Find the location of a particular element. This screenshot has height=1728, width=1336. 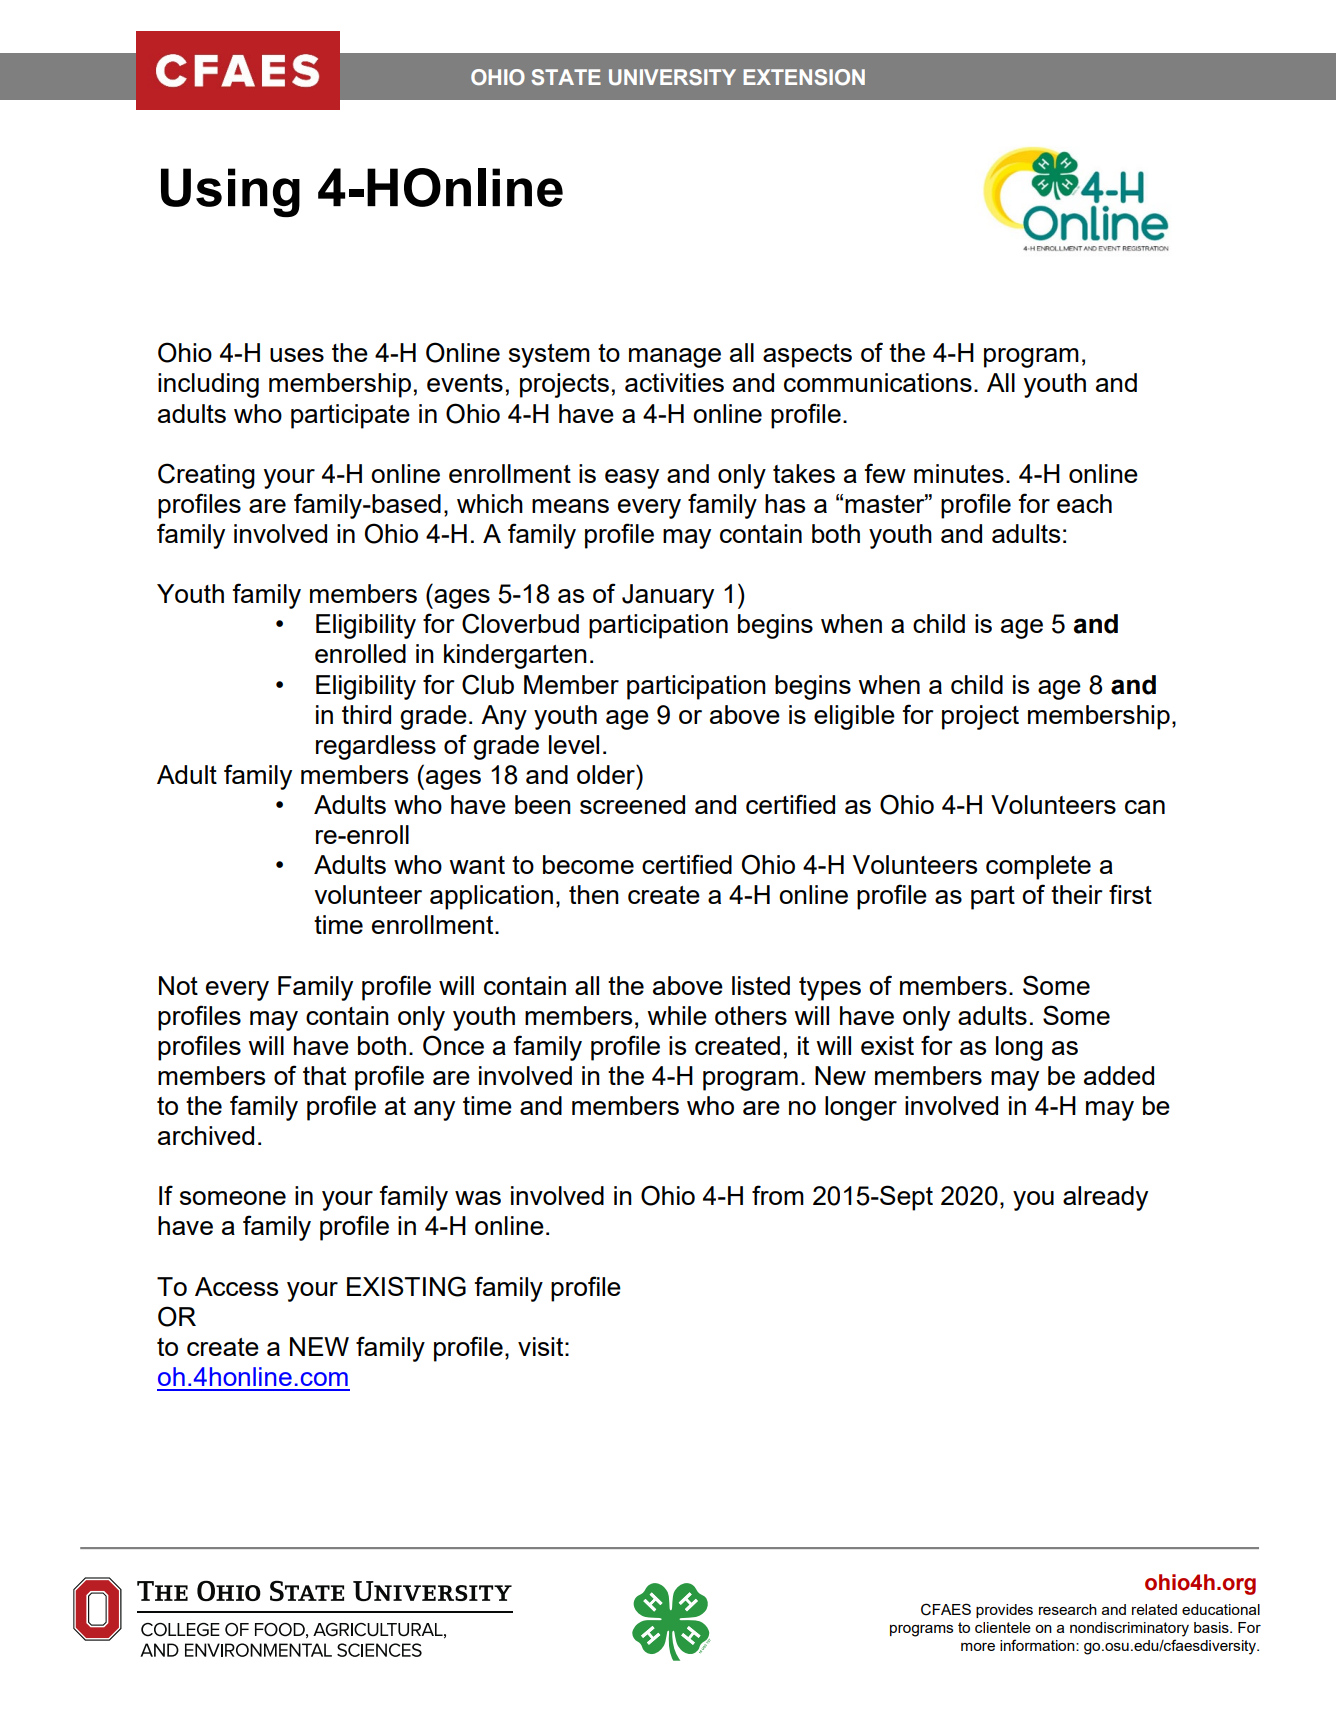

screened is located at coordinates (632, 804).
